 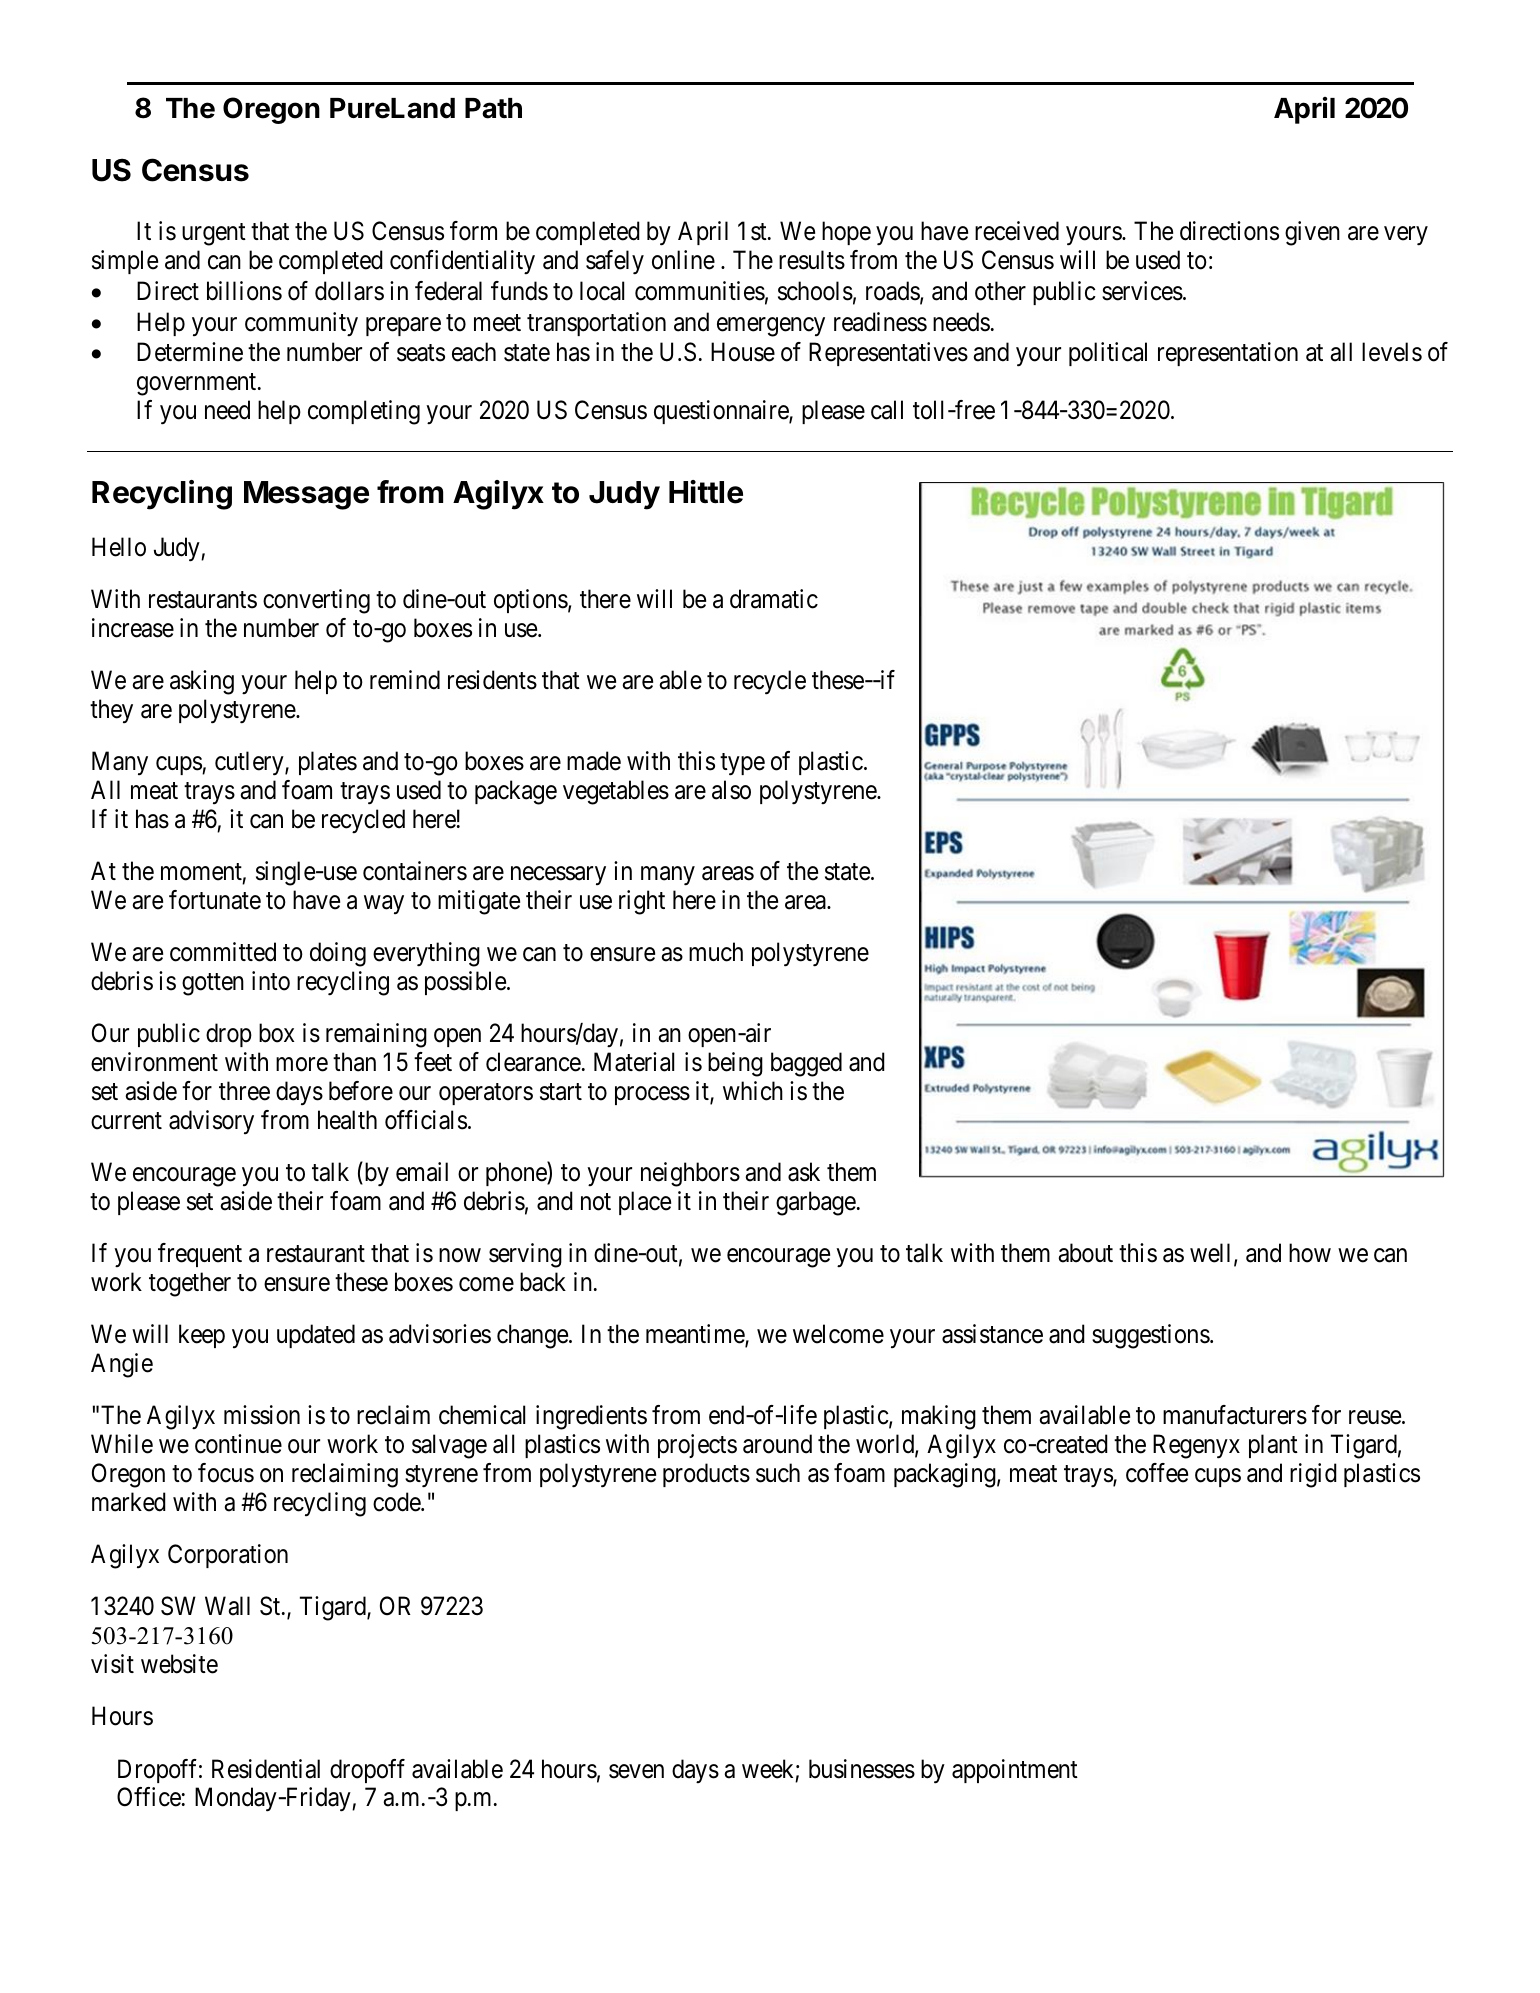 What do you see at coordinates (266, 1769) in the page?
I see `Residential` at bounding box center [266, 1769].
